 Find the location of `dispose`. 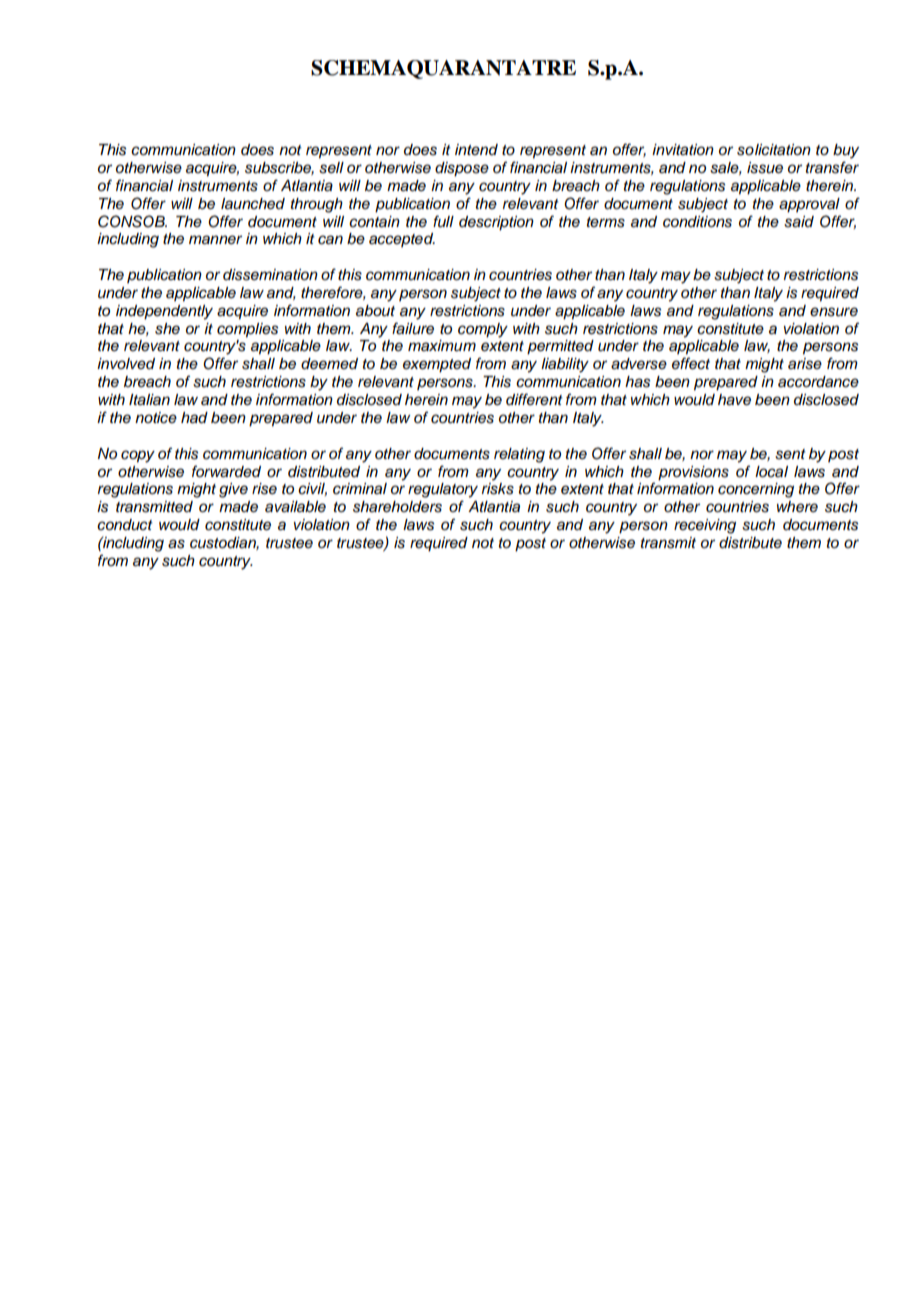

dispose is located at coordinates (462, 169).
